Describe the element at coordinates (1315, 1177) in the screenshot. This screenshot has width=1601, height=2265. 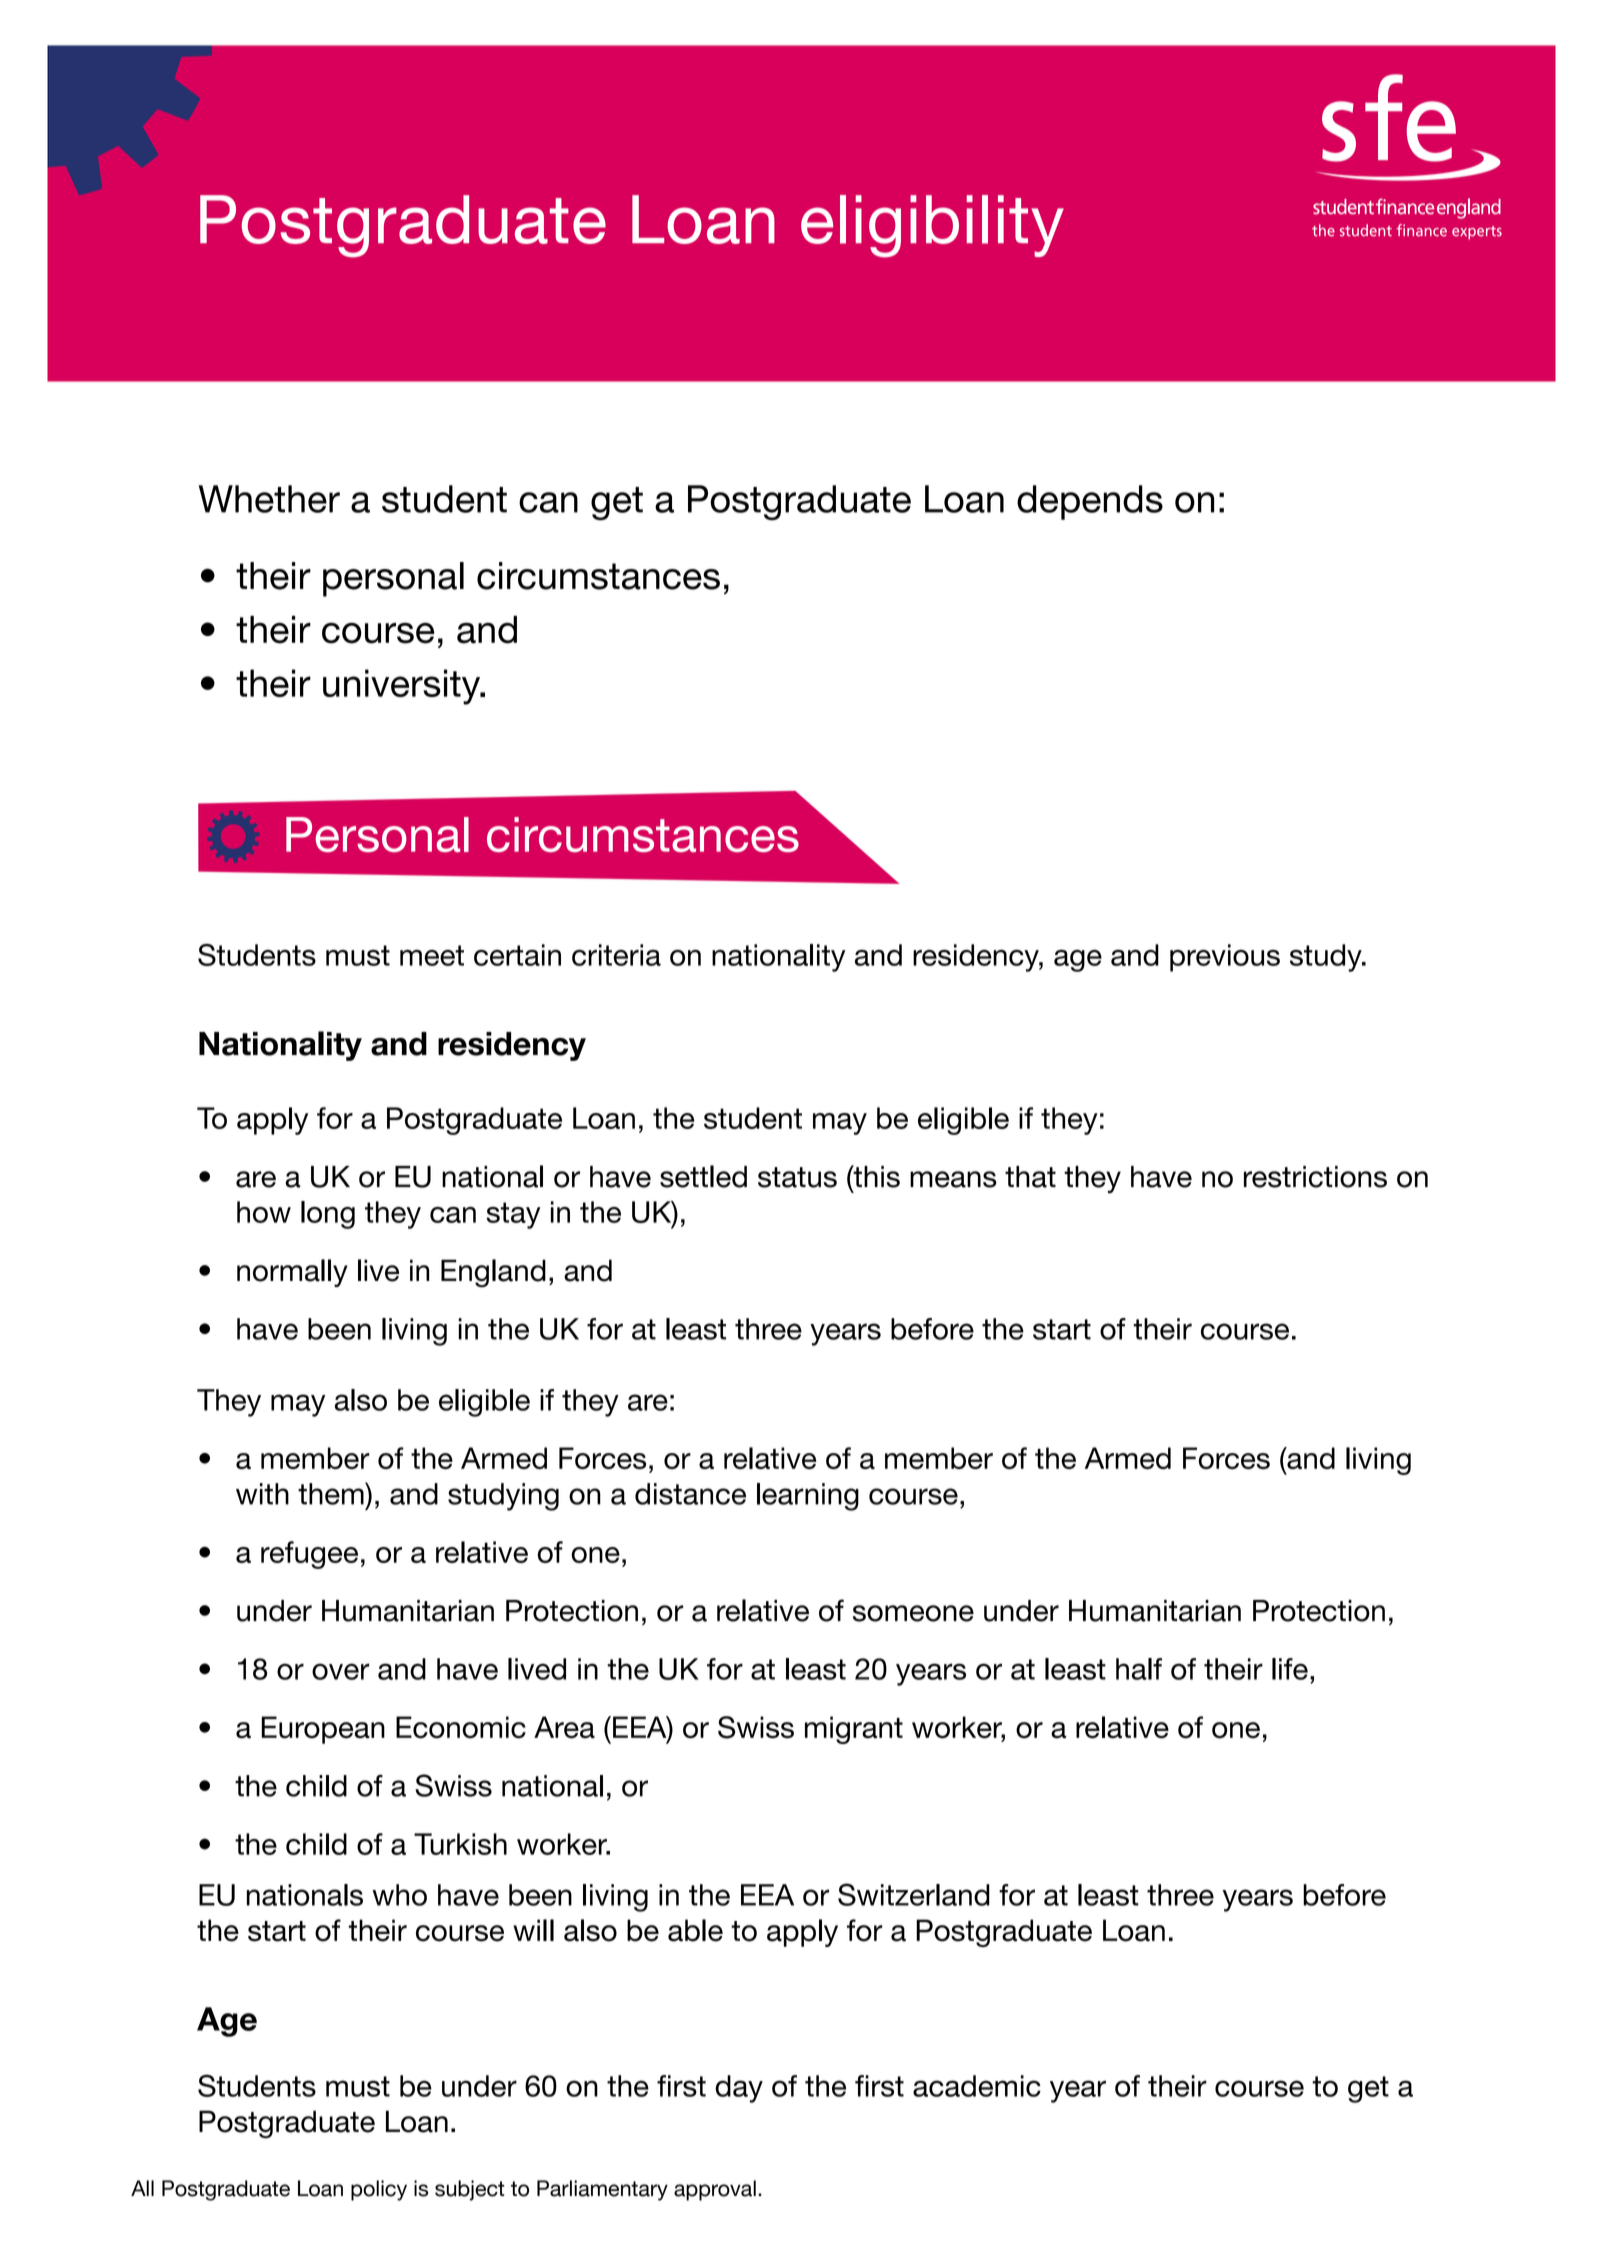
I see `restrictions` at that location.
